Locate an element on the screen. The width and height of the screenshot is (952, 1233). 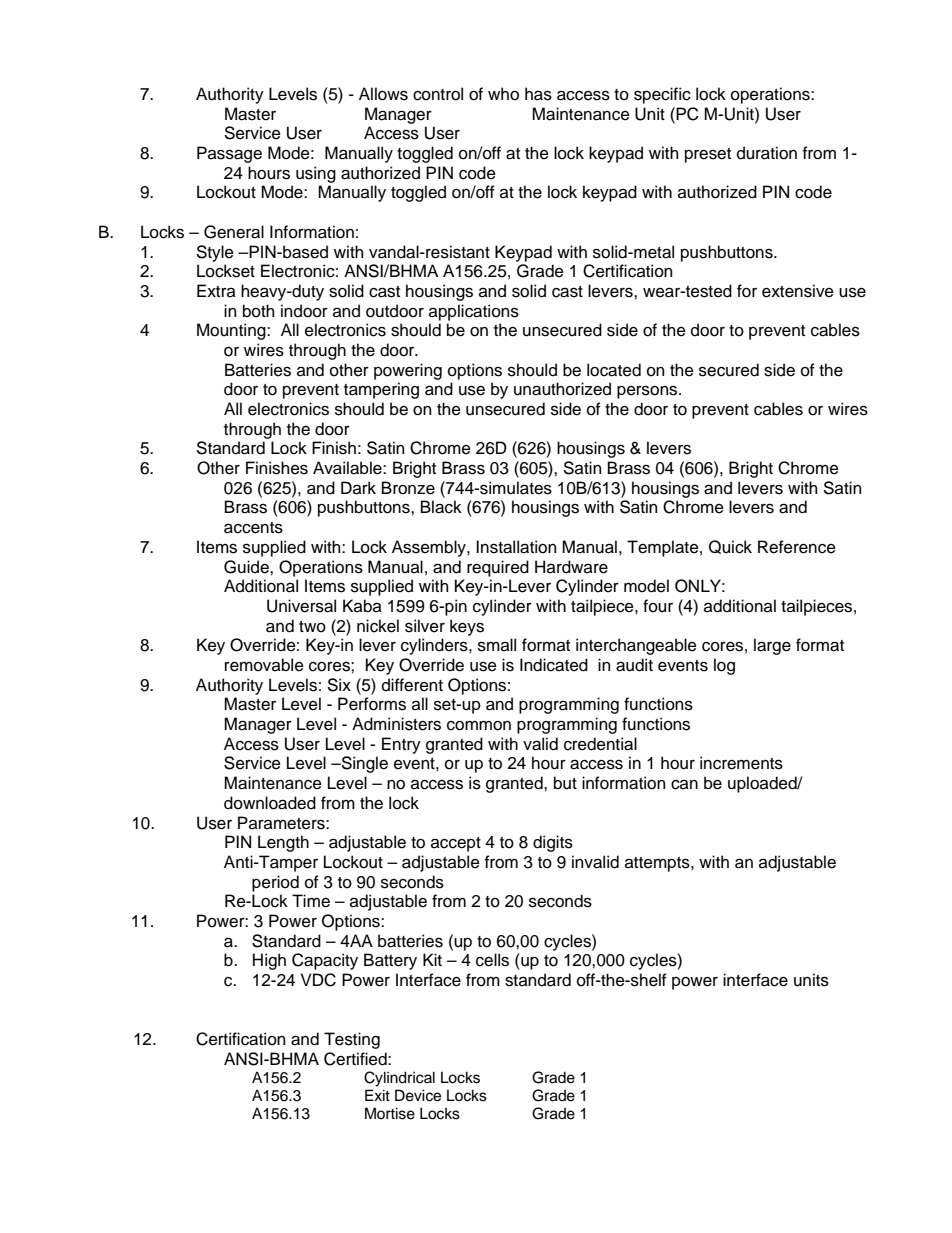
preset is located at coordinates (708, 155).
